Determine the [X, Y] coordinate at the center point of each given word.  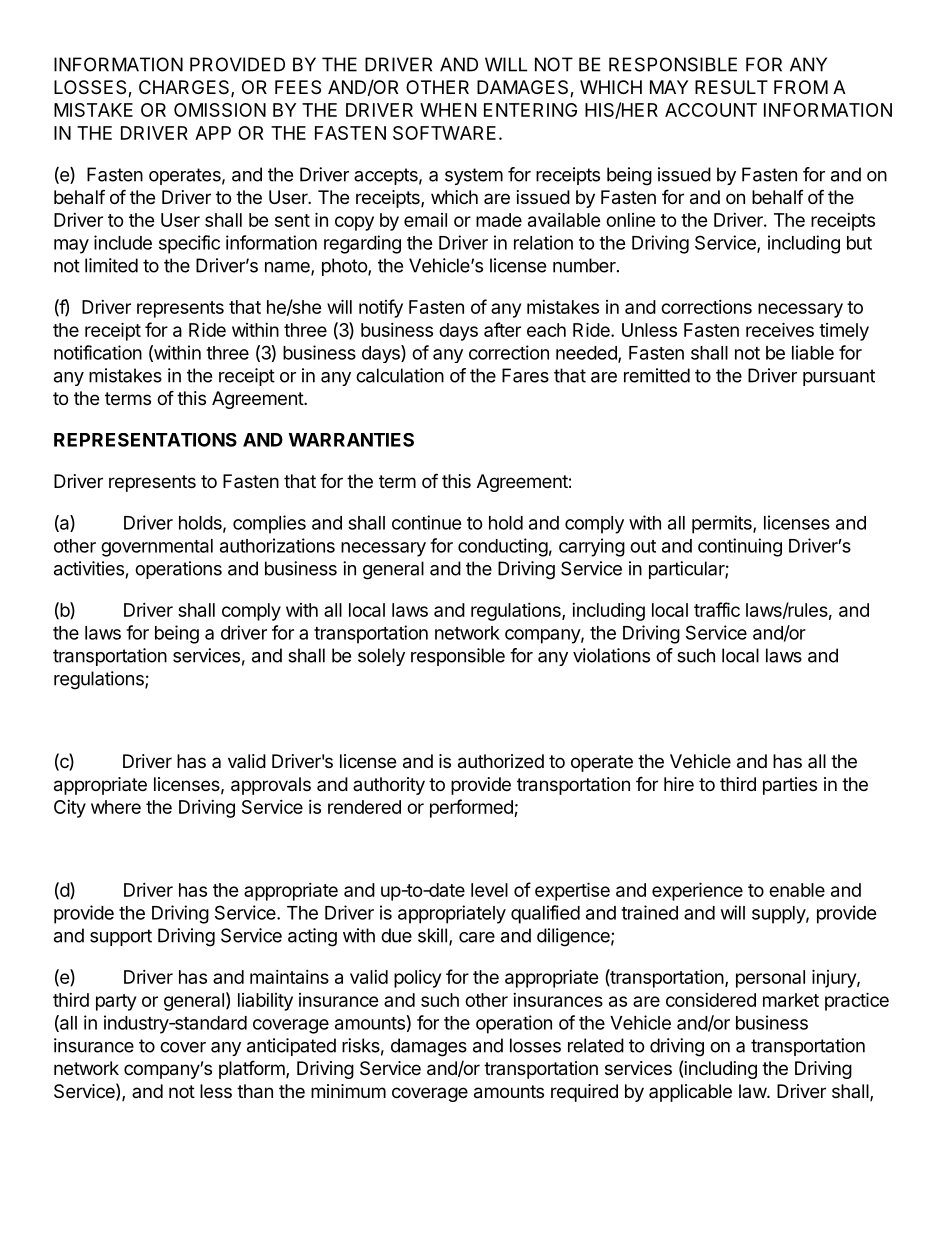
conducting [503, 547]
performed [472, 808]
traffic [717, 609]
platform [253, 1069]
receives [780, 329]
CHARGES [185, 88]
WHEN [448, 110]
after [502, 329]
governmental [157, 548]
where [116, 807]
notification [98, 352]
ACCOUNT [711, 110]
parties [790, 786]
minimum [348, 1091]
